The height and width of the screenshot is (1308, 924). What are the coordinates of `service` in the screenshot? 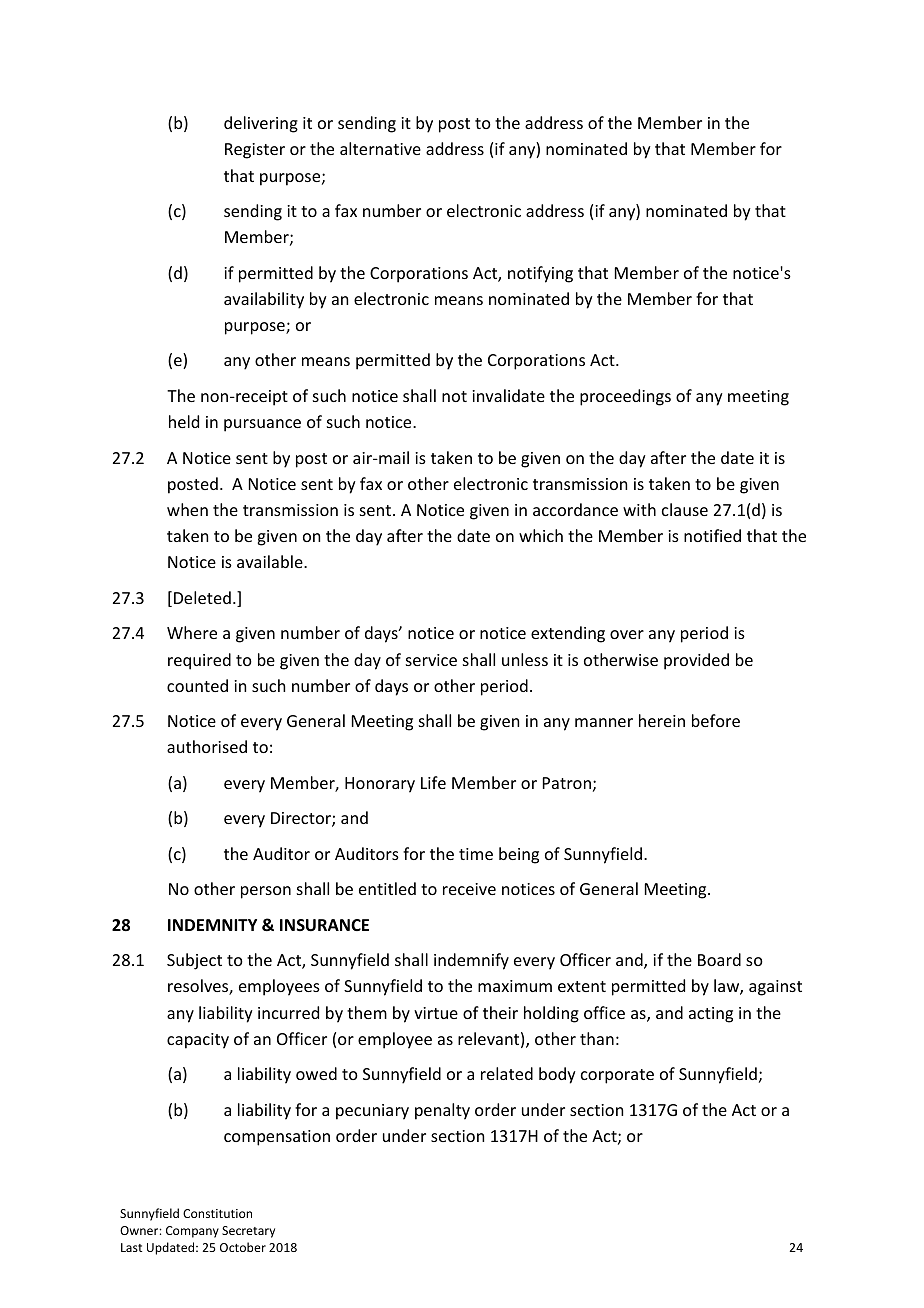 It's located at (431, 660).
